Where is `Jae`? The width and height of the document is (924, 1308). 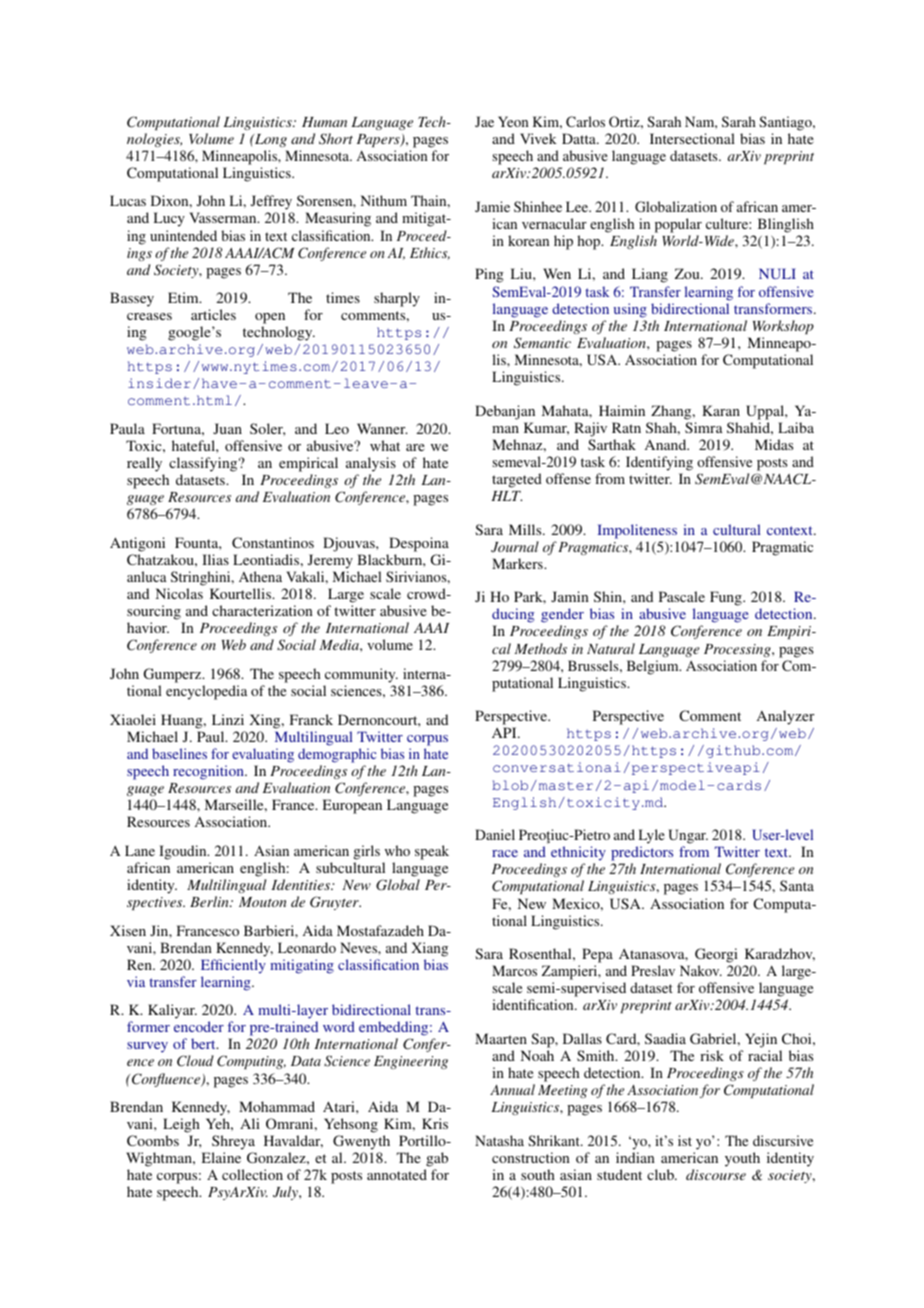
Jae is located at coordinates (484, 121).
